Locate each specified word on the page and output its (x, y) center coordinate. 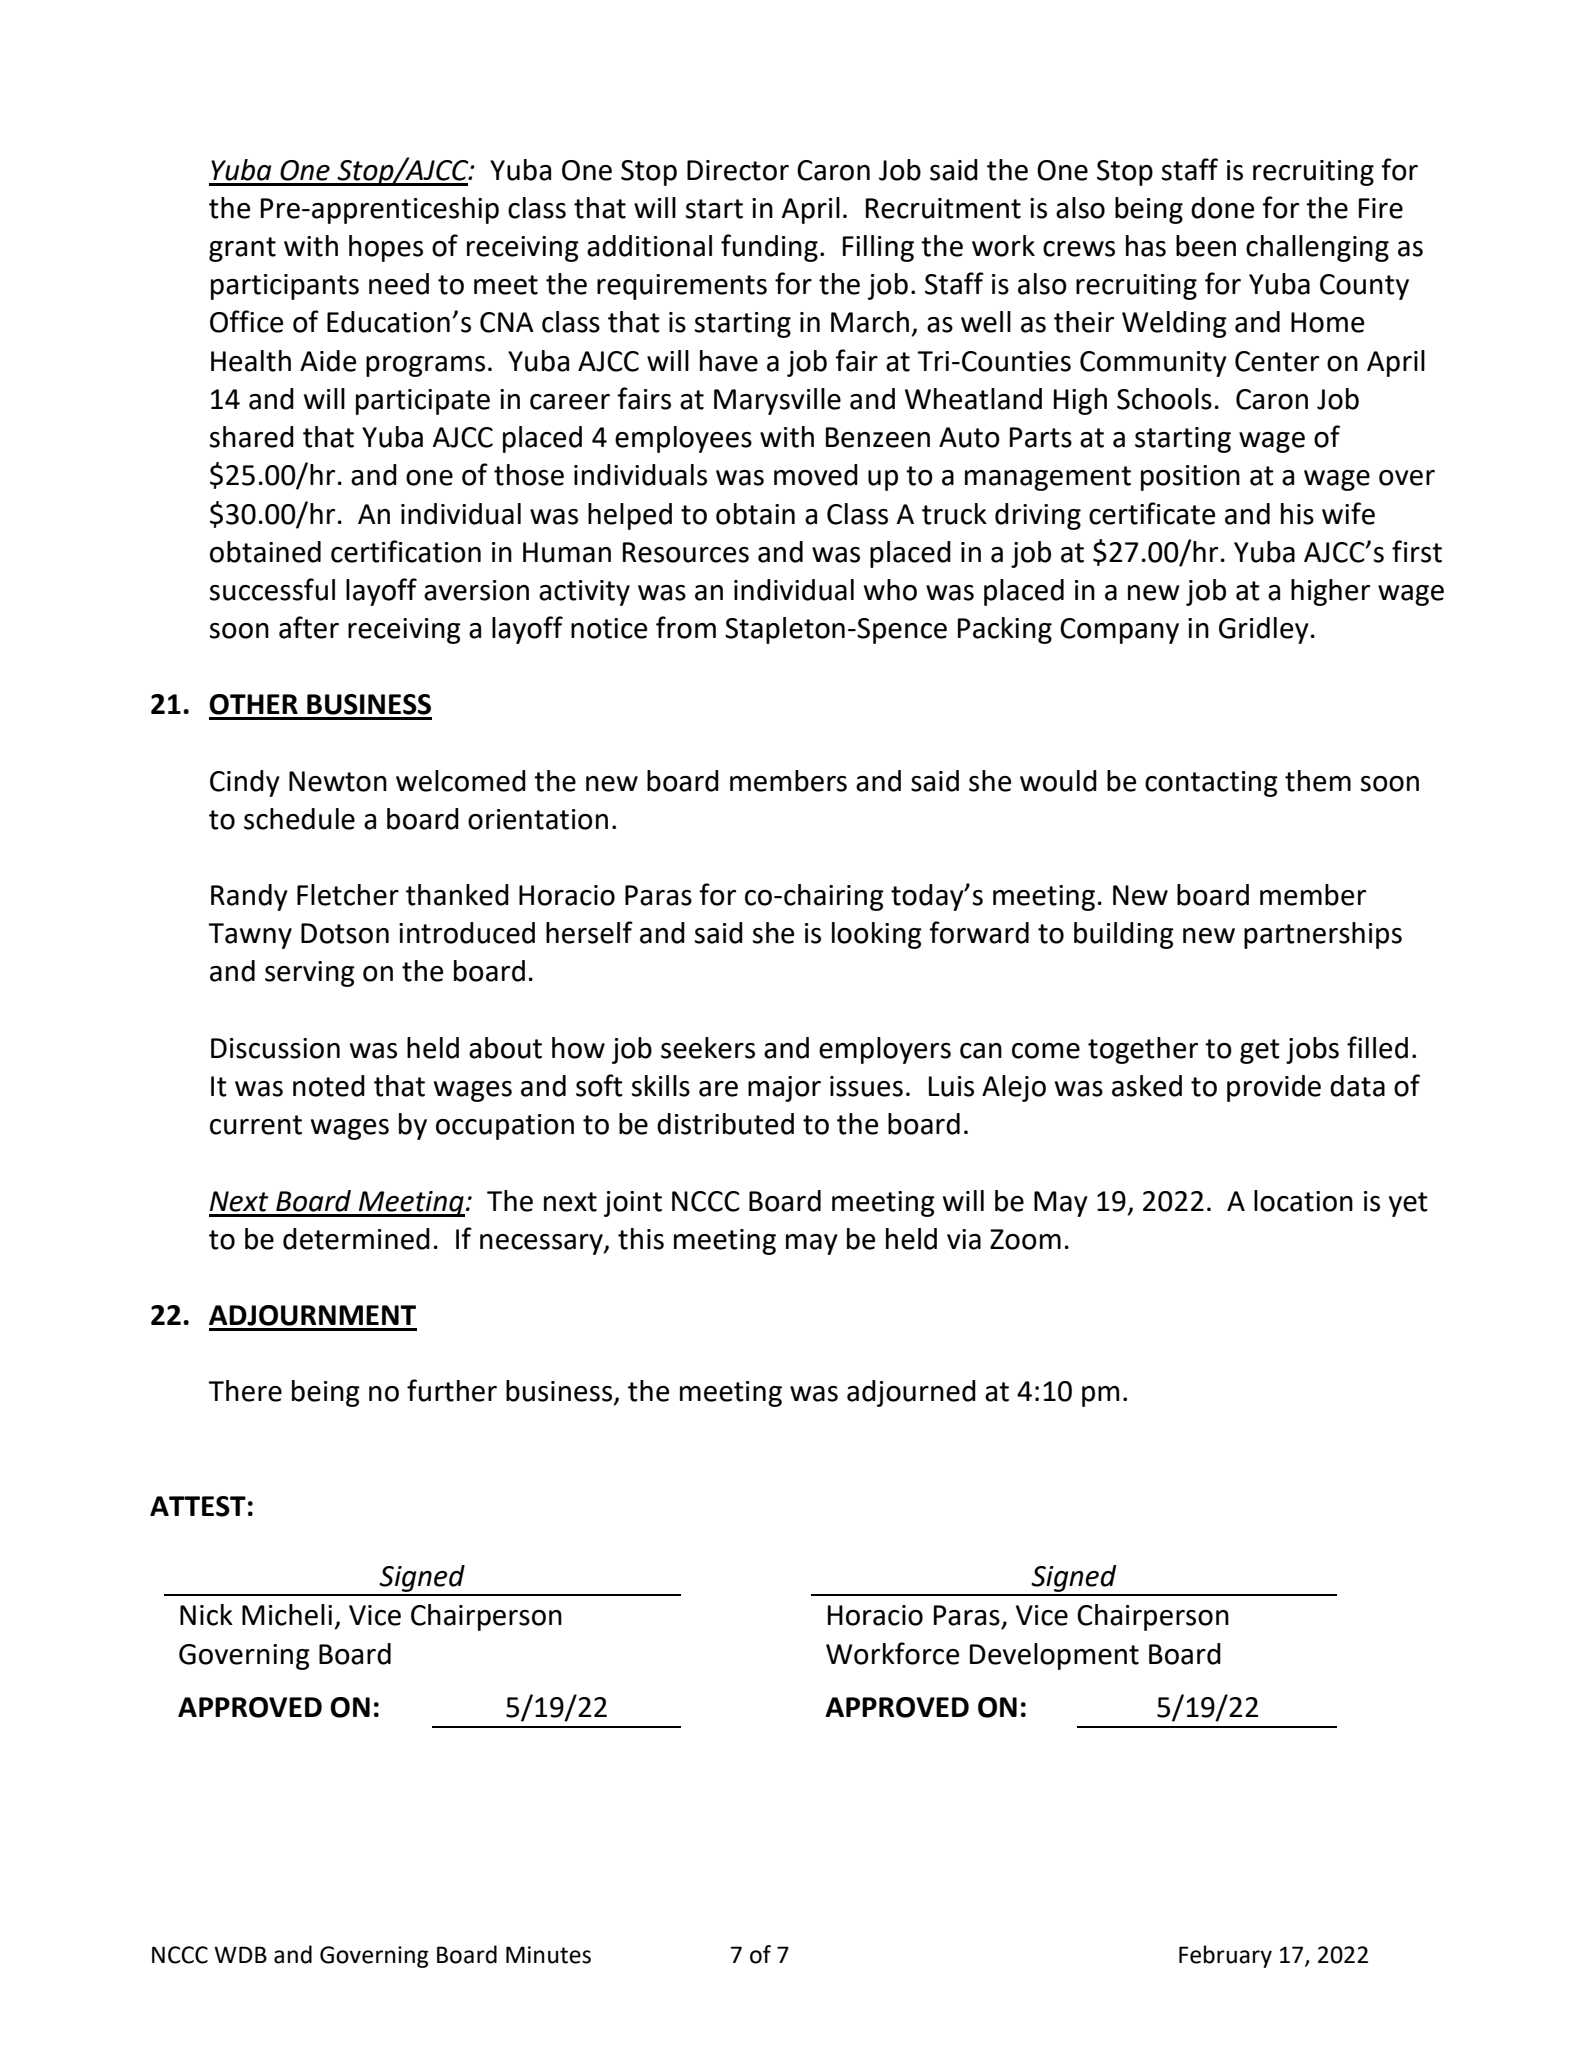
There (245, 1391)
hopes (386, 248)
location (1303, 1201)
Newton (338, 781)
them (1318, 781)
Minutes (548, 1955)
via (964, 1239)
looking (877, 935)
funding (769, 248)
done (1222, 208)
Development (1054, 1656)
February (1225, 1956)
